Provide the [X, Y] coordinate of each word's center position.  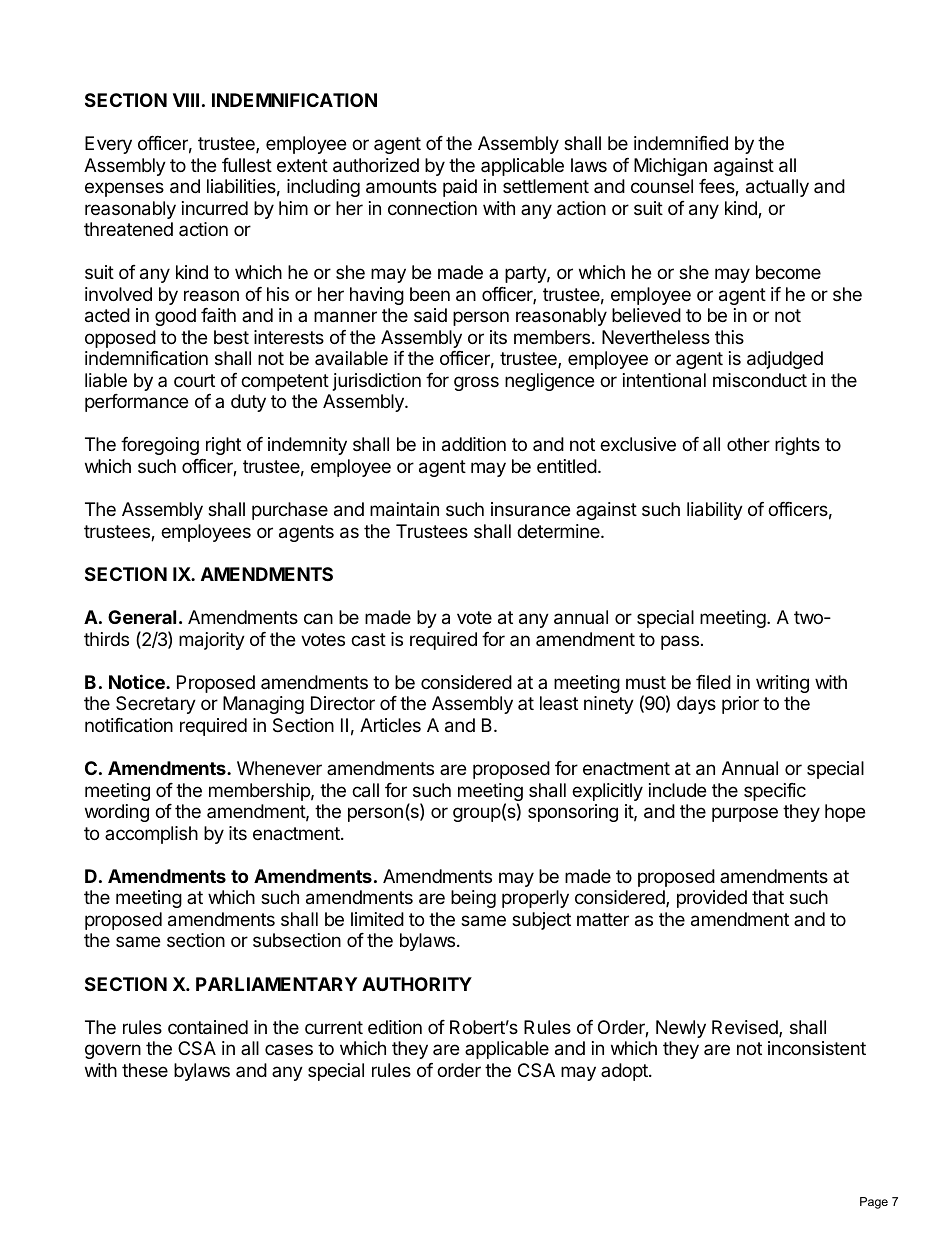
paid [460, 188]
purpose [745, 814]
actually [777, 188]
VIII [186, 100]
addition [474, 444]
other [748, 444]
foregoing [160, 446]
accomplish [151, 835]
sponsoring [573, 813]
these [145, 1070]
